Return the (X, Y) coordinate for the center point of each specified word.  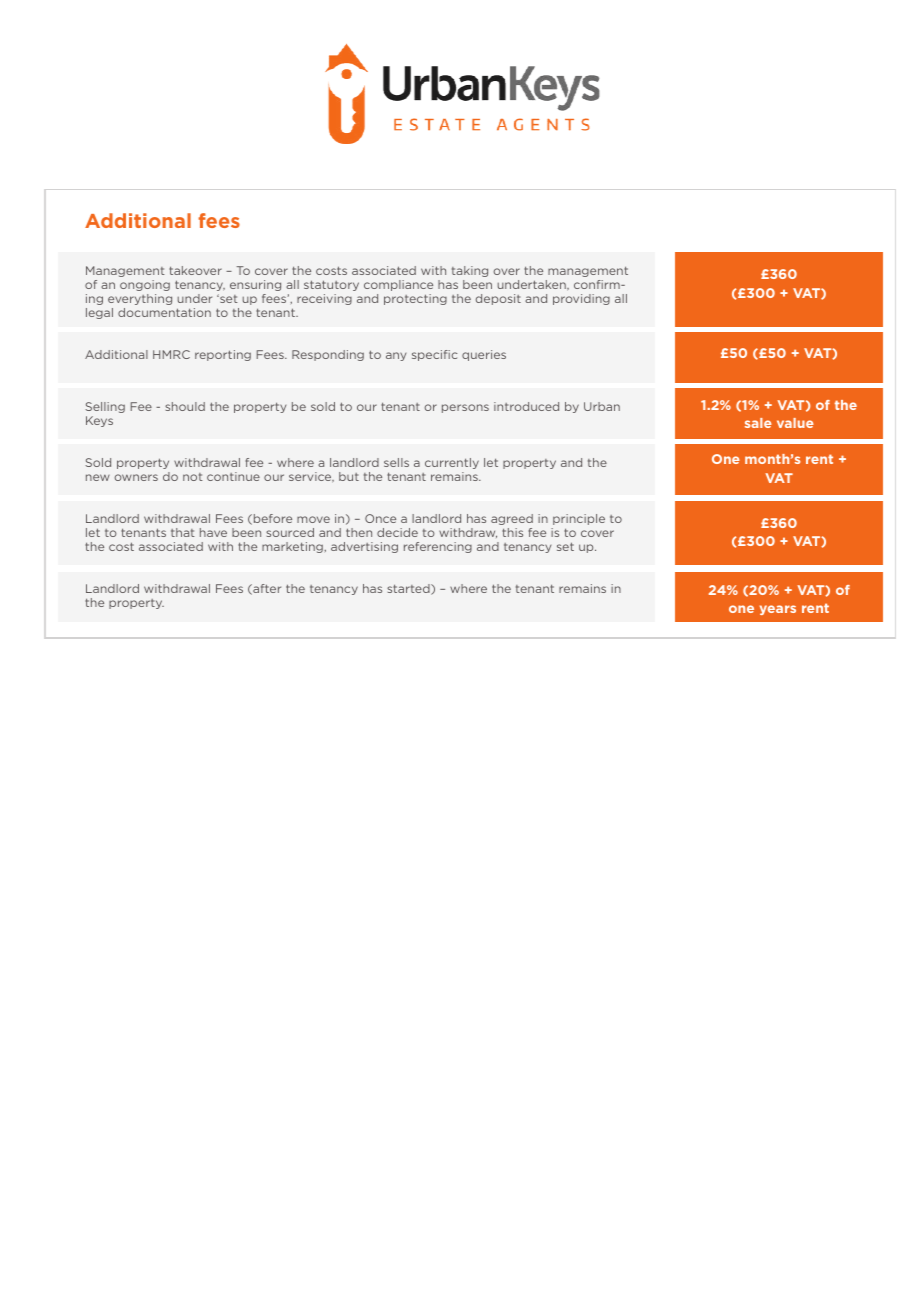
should (185, 406)
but (349, 476)
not (193, 477)
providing (581, 299)
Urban (602, 406)
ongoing (145, 285)
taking (470, 271)
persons (465, 408)
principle (579, 519)
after (266, 589)
